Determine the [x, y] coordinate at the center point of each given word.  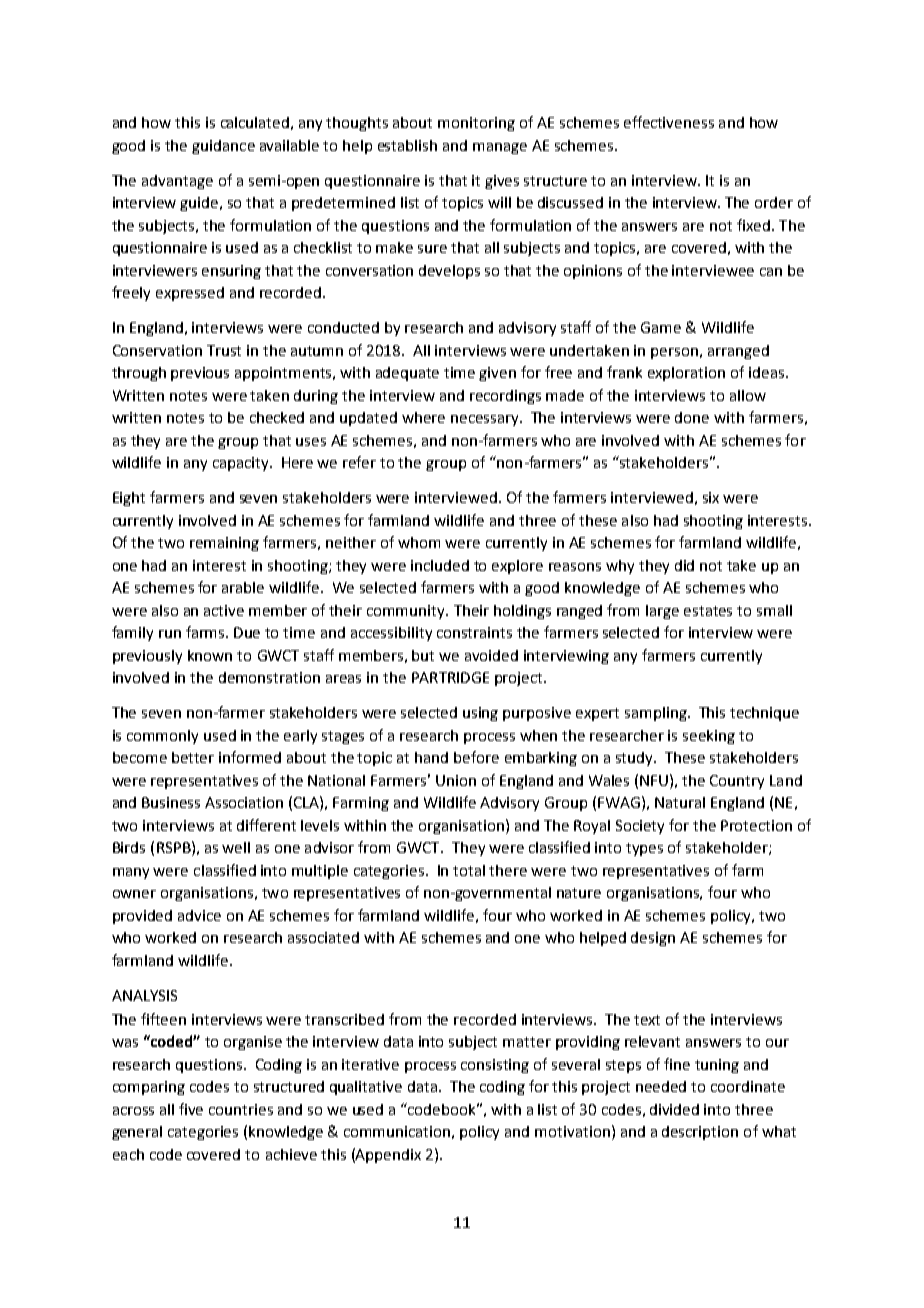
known [210, 655]
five [191, 1109]
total [469, 870]
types [644, 849]
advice [199, 915]
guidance [223, 147]
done [692, 417]
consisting [495, 1066]
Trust [224, 350]
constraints [474, 632]
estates [708, 611]
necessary [486, 420]
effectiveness [669, 122]
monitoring [476, 124]
